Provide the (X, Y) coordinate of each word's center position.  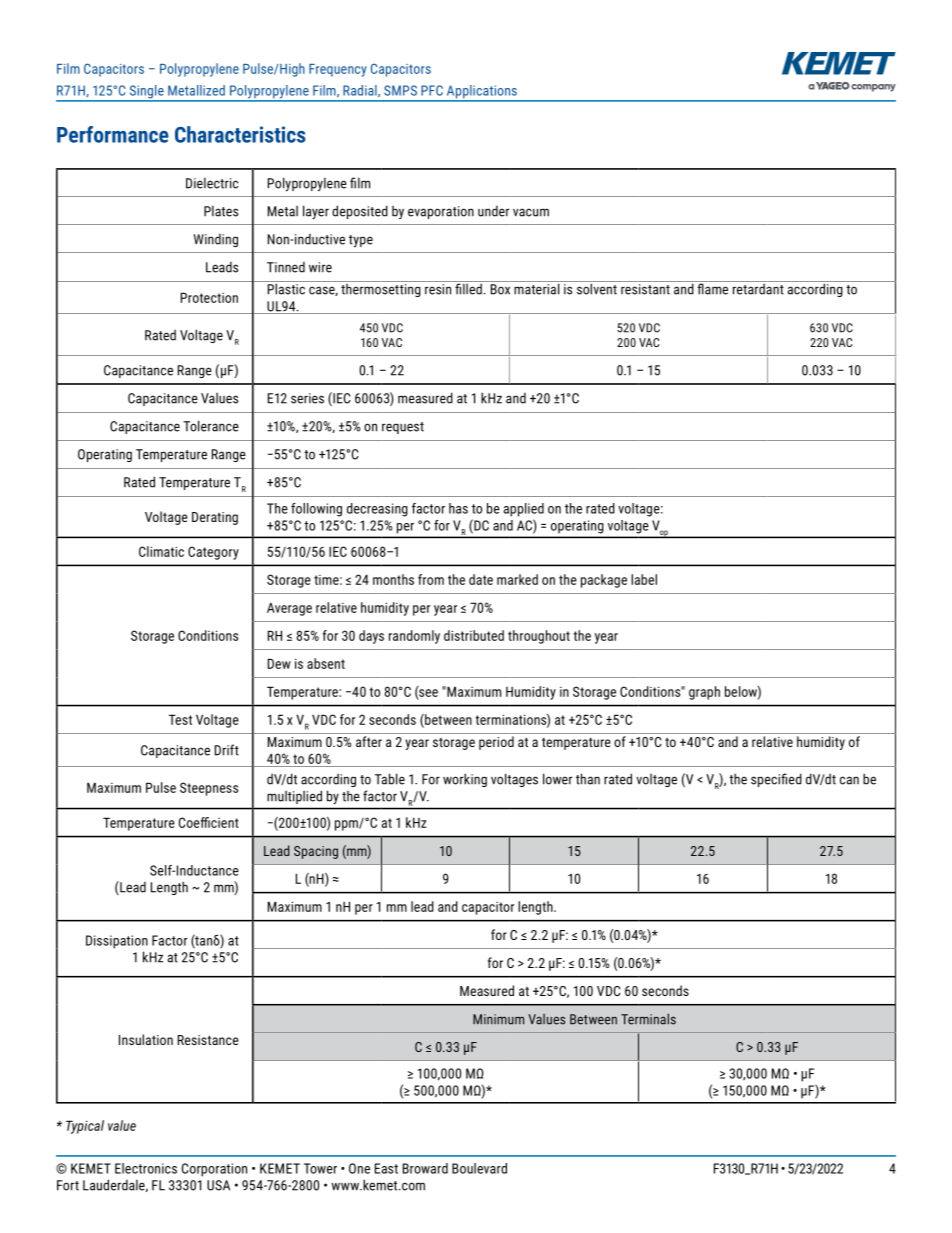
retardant (758, 288)
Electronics (146, 1168)
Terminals (648, 1019)
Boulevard (479, 1168)
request (403, 428)
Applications (481, 93)
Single (146, 93)
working (465, 780)
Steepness (209, 789)
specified (776, 780)
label (644, 579)
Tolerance (211, 426)
